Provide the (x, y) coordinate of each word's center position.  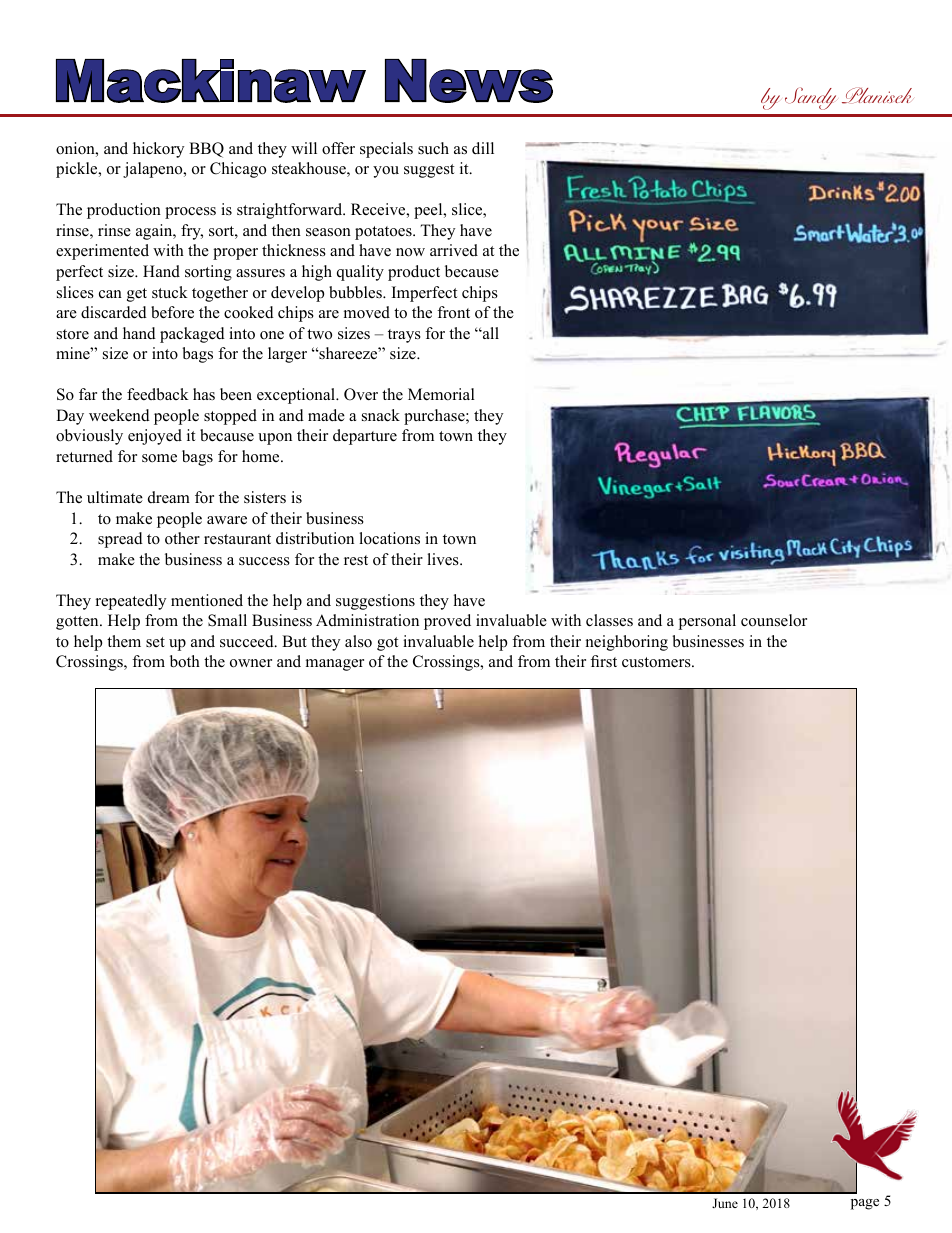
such (433, 148)
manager (335, 665)
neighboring (627, 643)
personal (707, 622)
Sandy (810, 98)
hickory (158, 150)
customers (657, 662)
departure (365, 437)
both (185, 661)
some (159, 458)
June (725, 1203)
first (604, 661)
